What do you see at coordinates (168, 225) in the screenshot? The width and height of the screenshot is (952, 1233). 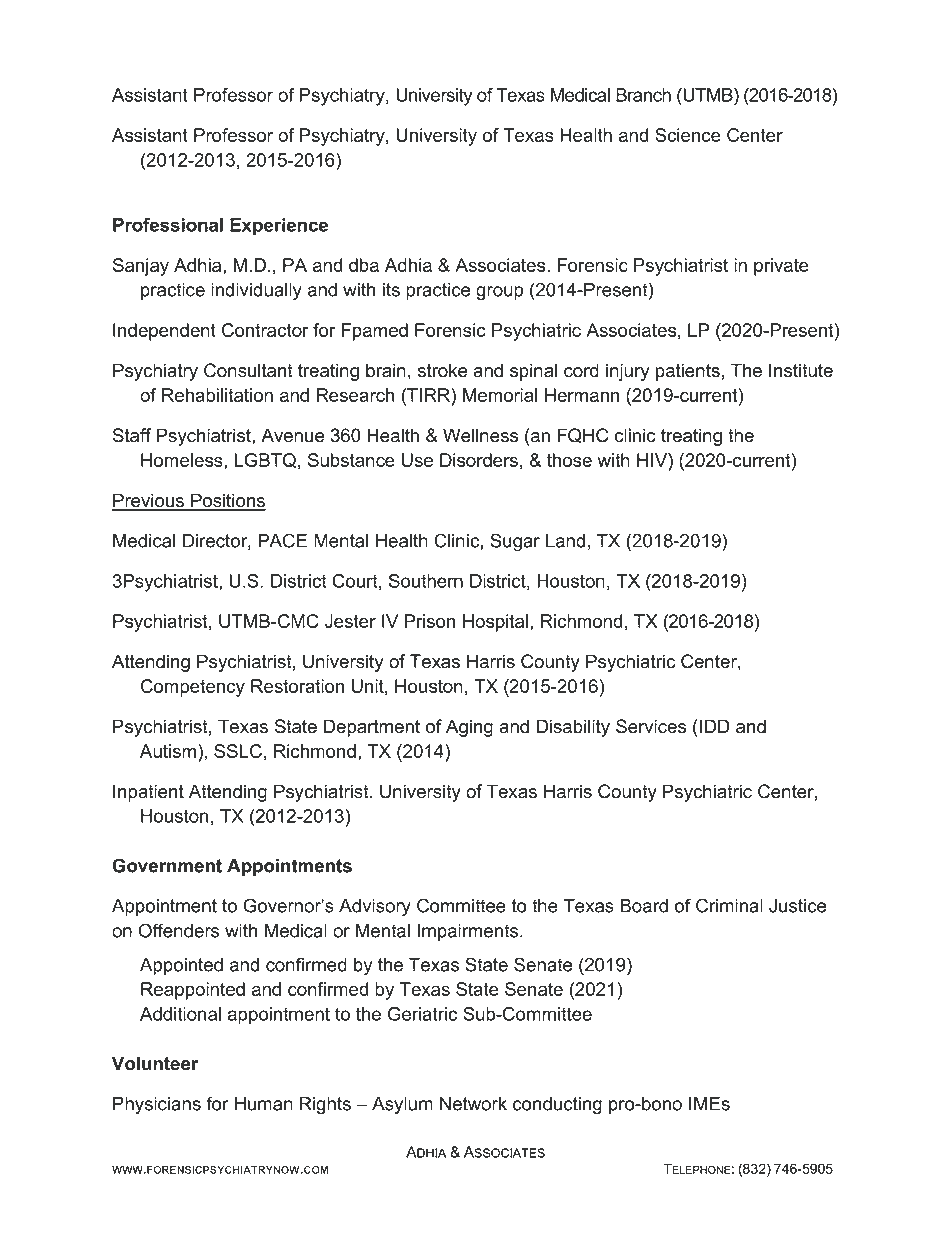 I see `Professional` at bounding box center [168, 225].
